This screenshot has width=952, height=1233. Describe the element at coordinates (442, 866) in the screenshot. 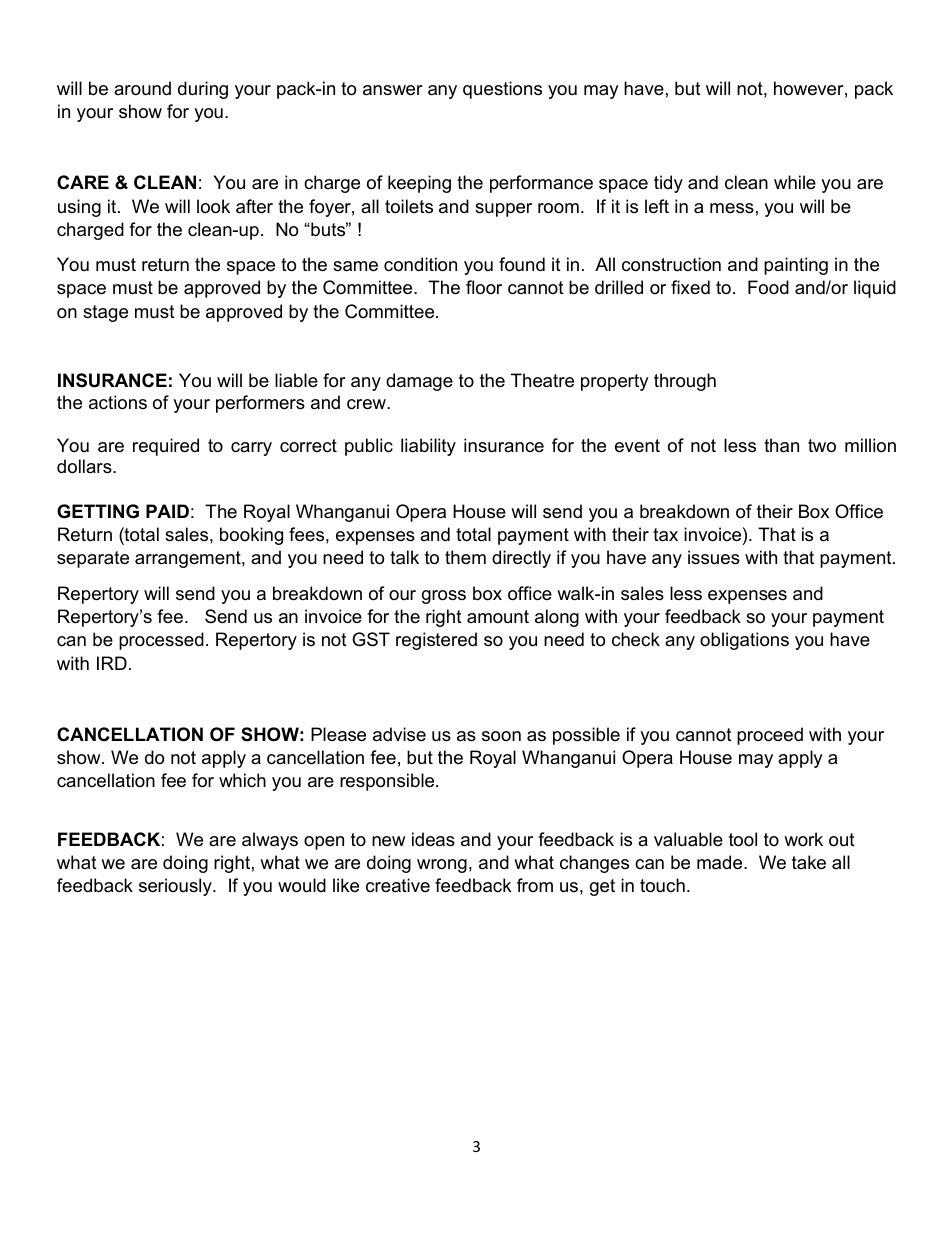

I see `wrong` at that location.
